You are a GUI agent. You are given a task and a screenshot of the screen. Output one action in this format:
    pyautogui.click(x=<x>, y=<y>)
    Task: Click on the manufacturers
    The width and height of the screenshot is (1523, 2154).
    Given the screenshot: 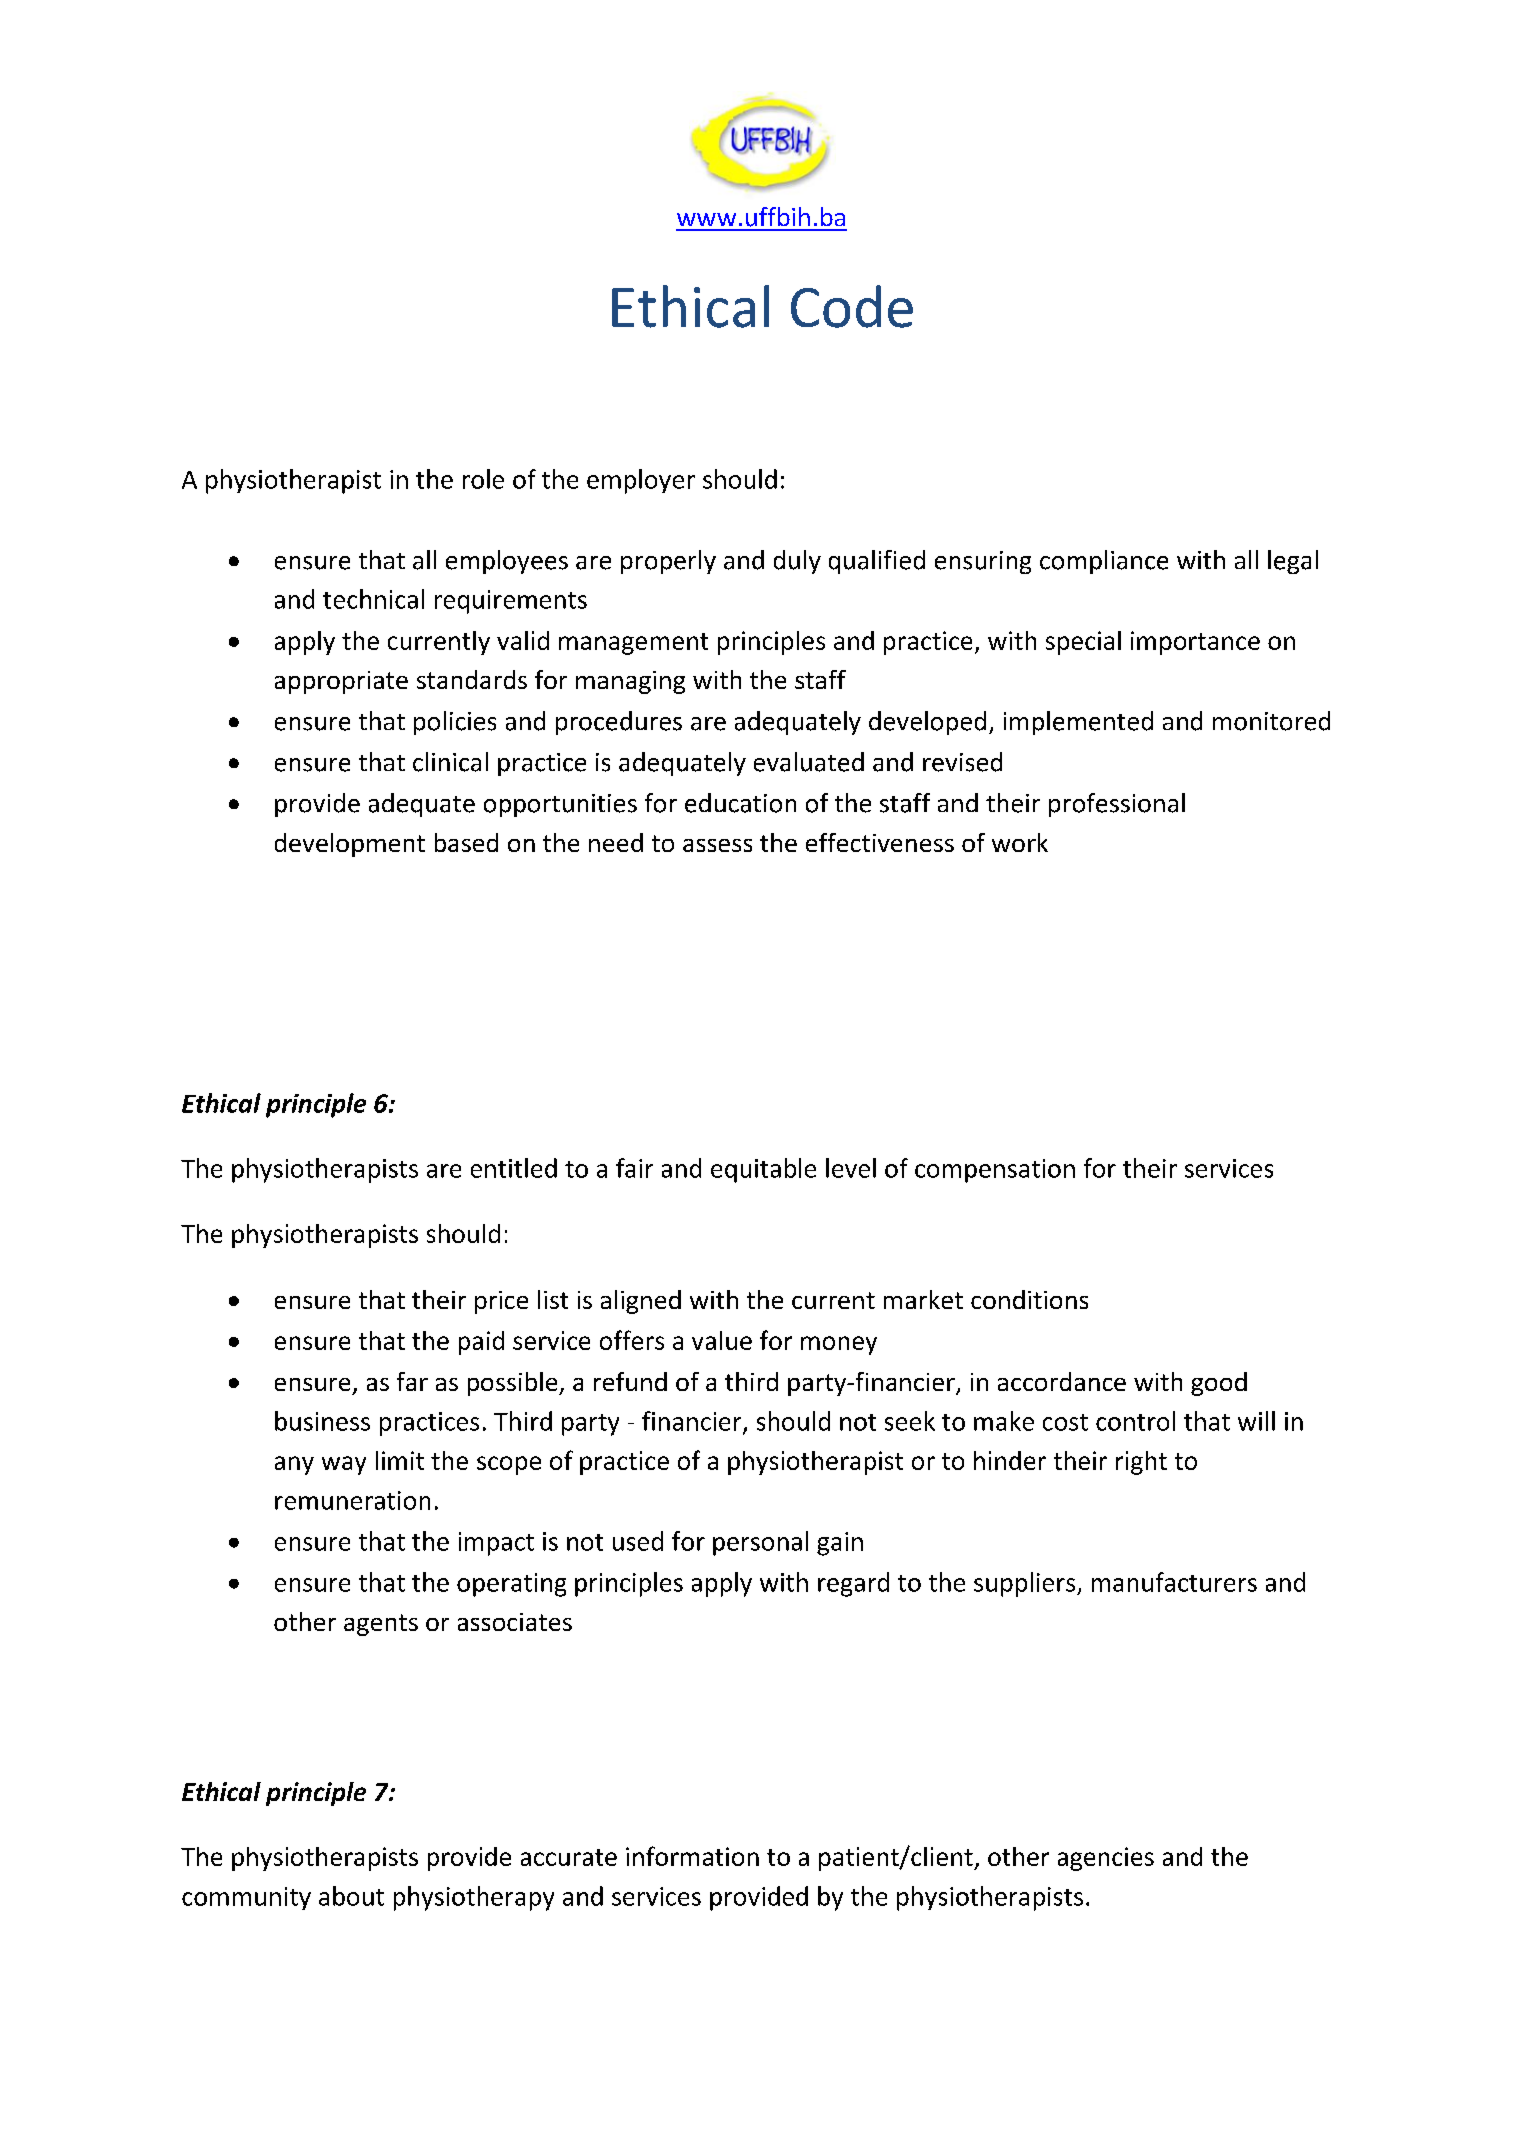 What is the action you would take?
    pyautogui.click(x=1174, y=1582)
